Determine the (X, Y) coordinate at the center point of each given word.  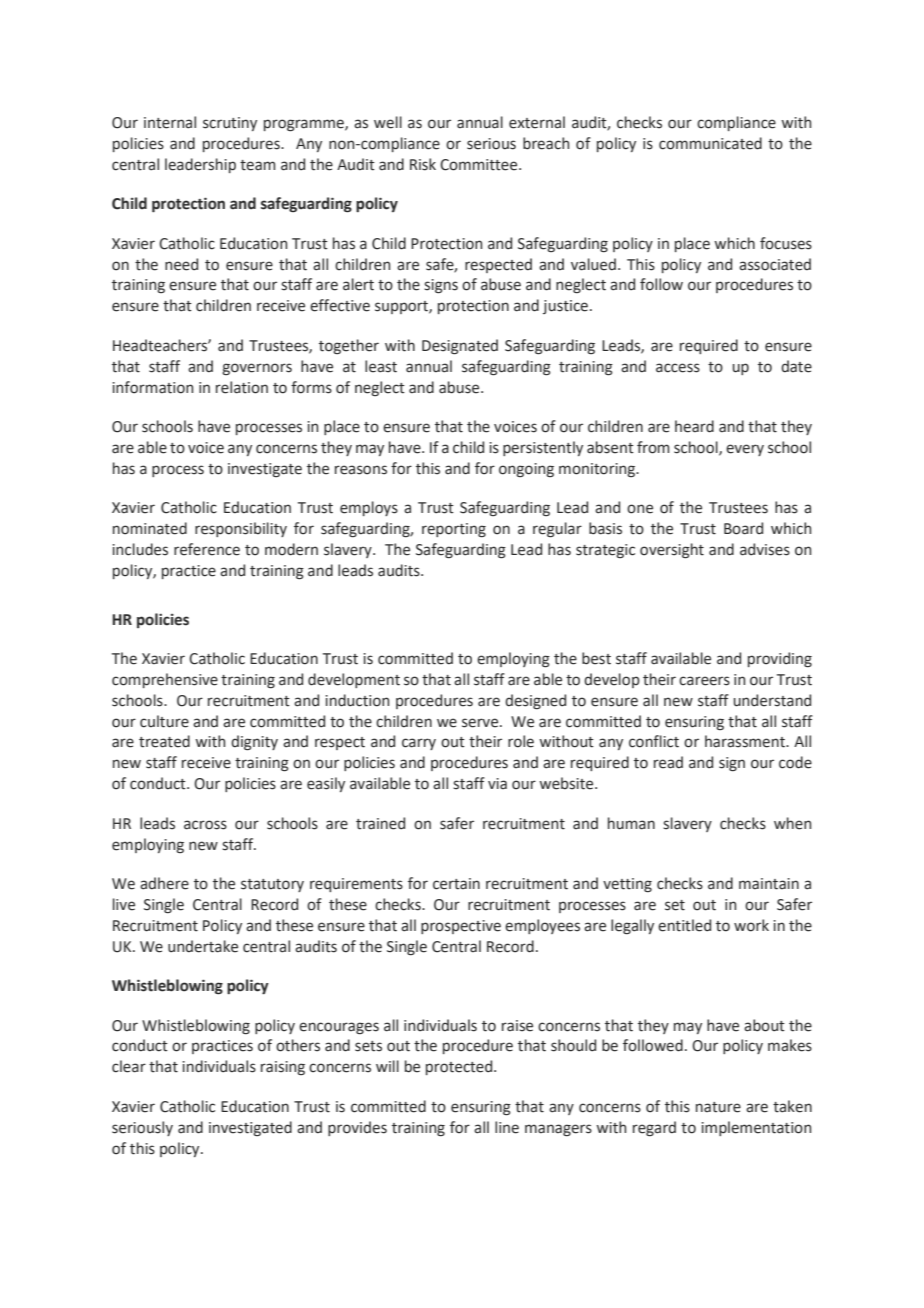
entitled (684, 925)
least (381, 366)
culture (164, 721)
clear (129, 1066)
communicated (710, 143)
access (678, 368)
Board (743, 528)
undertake (203, 946)
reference (207, 549)
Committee (480, 165)
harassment (746, 741)
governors (257, 369)
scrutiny (230, 124)
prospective (461, 927)
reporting (454, 530)
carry (419, 744)
